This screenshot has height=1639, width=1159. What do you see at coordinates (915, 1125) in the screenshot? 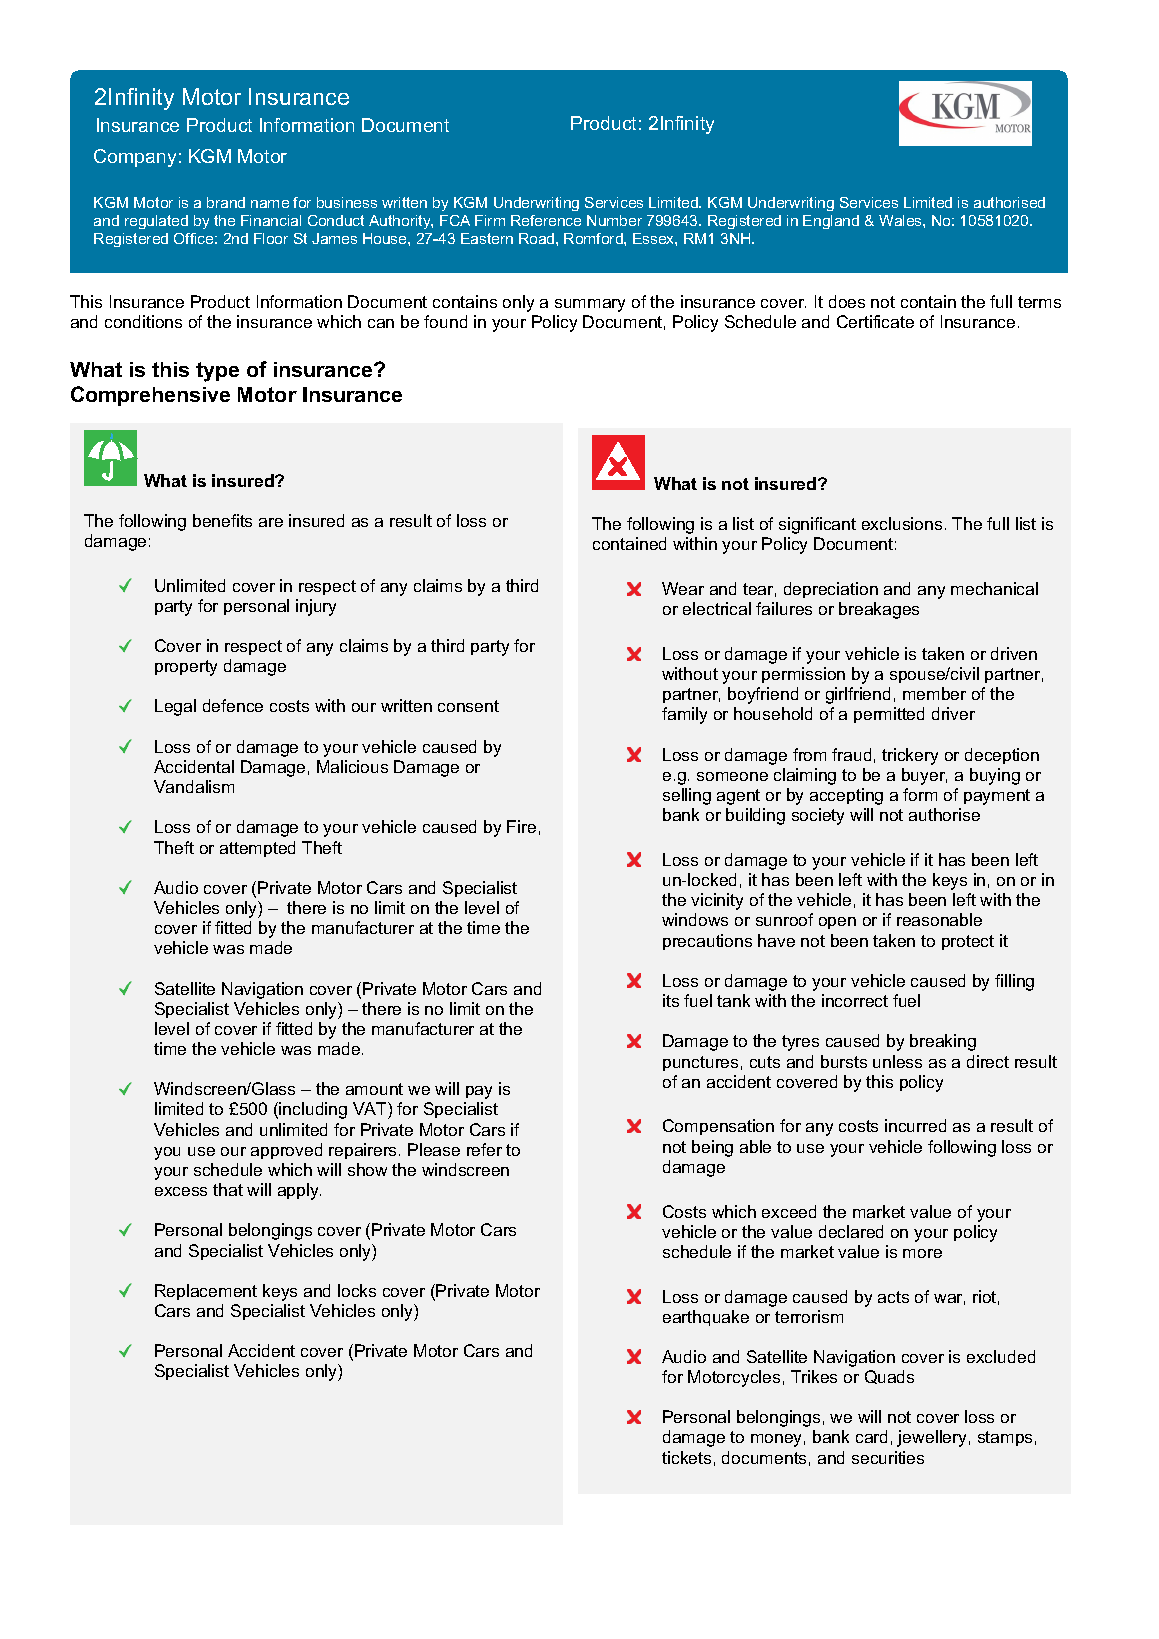
I see `incurred` at bounding box center [915, 1125].
